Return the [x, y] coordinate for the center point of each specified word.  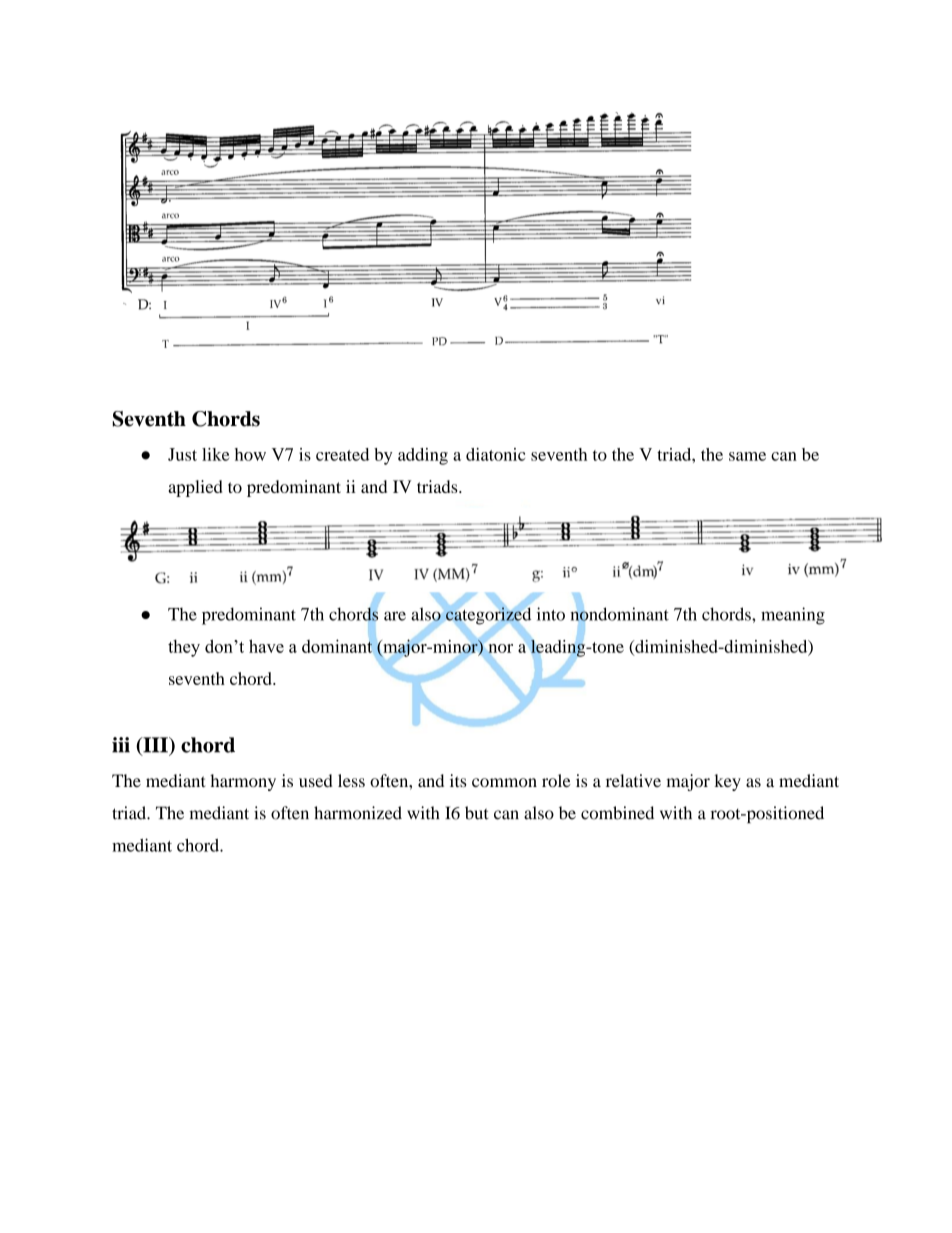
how [250, 454]
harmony [243, 782]
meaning [793, 616]
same [747, 456]
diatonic [495, 454]
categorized [488, 616]
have [266, 646]
